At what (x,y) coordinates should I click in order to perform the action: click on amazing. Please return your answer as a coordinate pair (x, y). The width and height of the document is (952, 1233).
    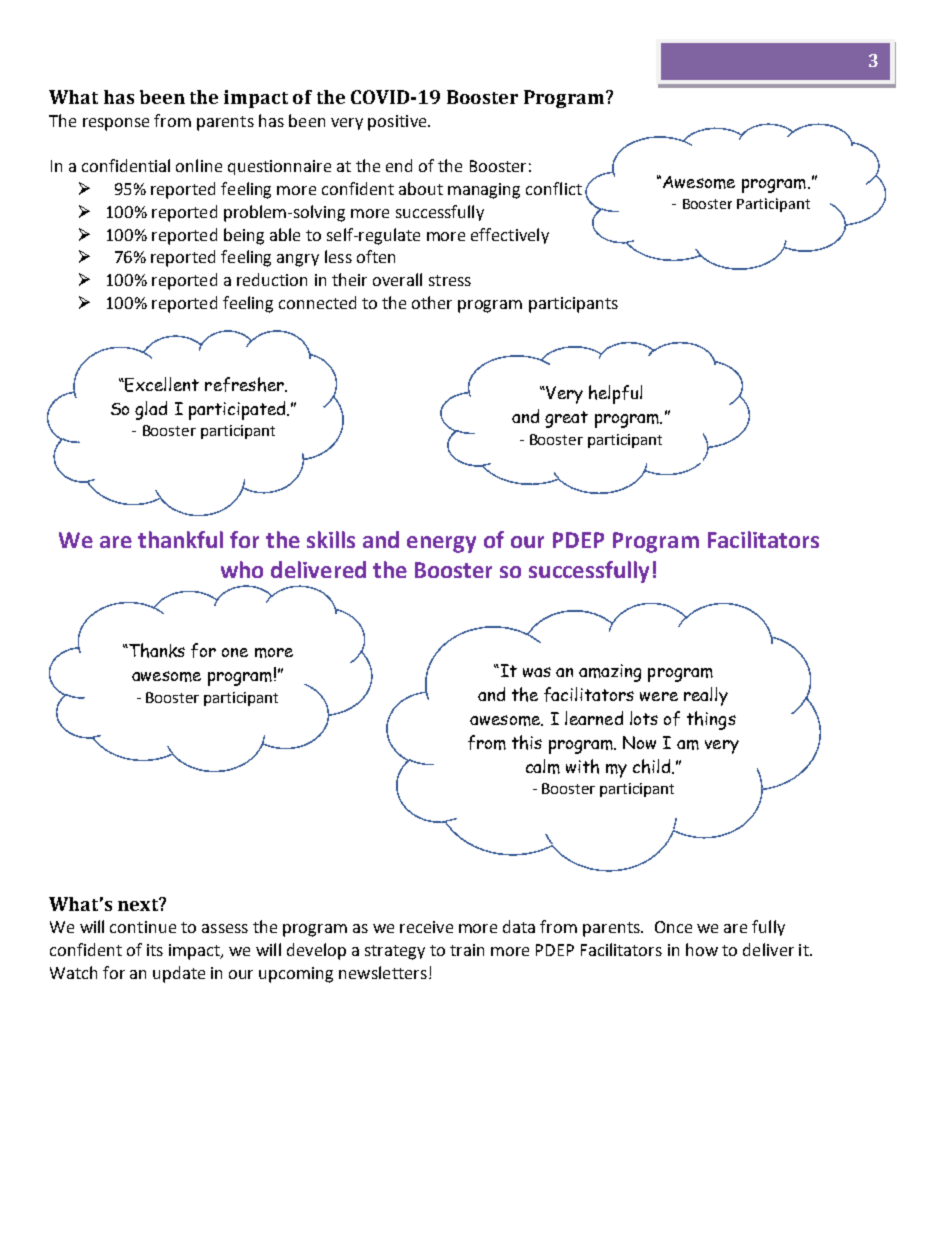
    Looking at the image, I should click on (610, 673).
